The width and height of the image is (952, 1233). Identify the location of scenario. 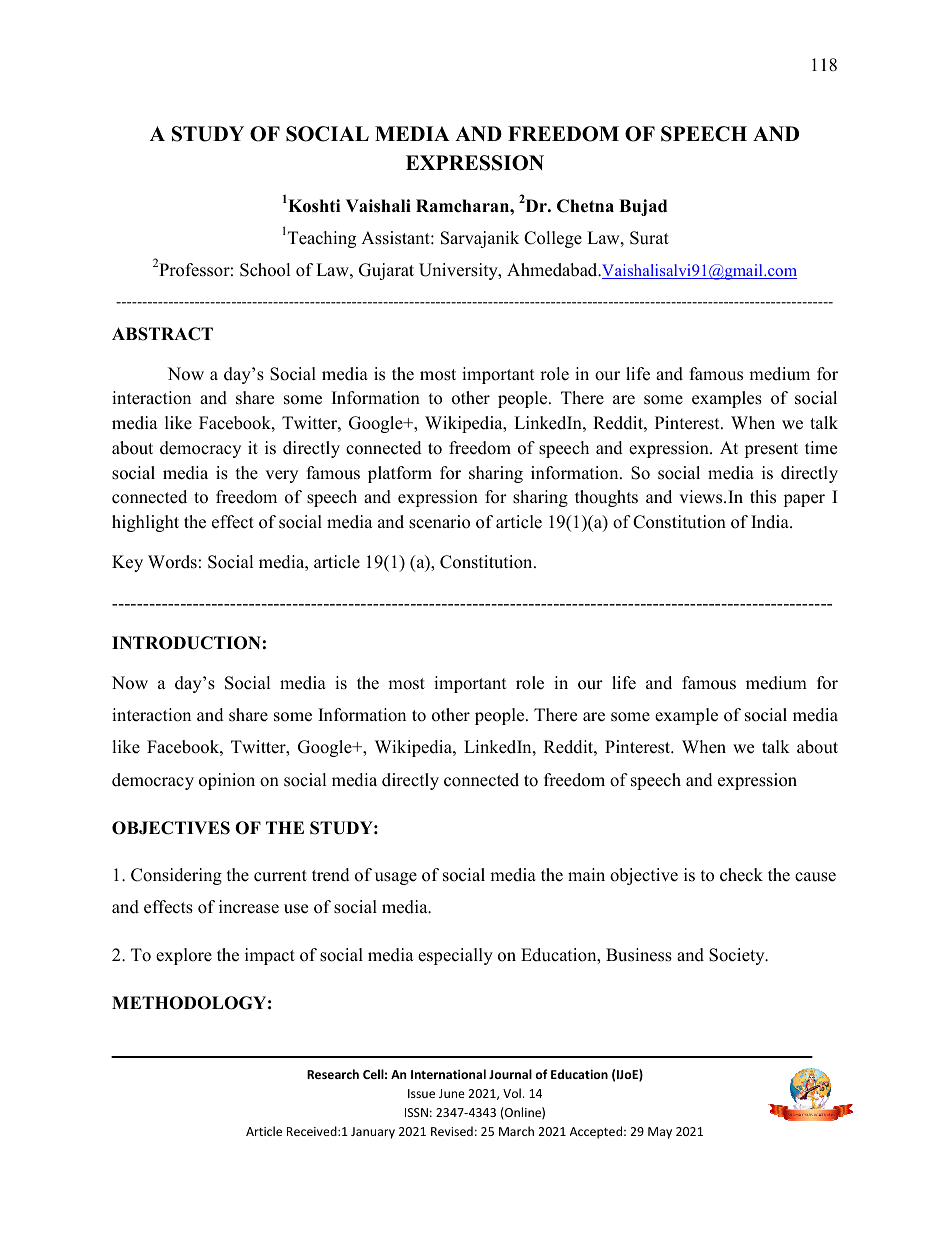
(439, 522).
